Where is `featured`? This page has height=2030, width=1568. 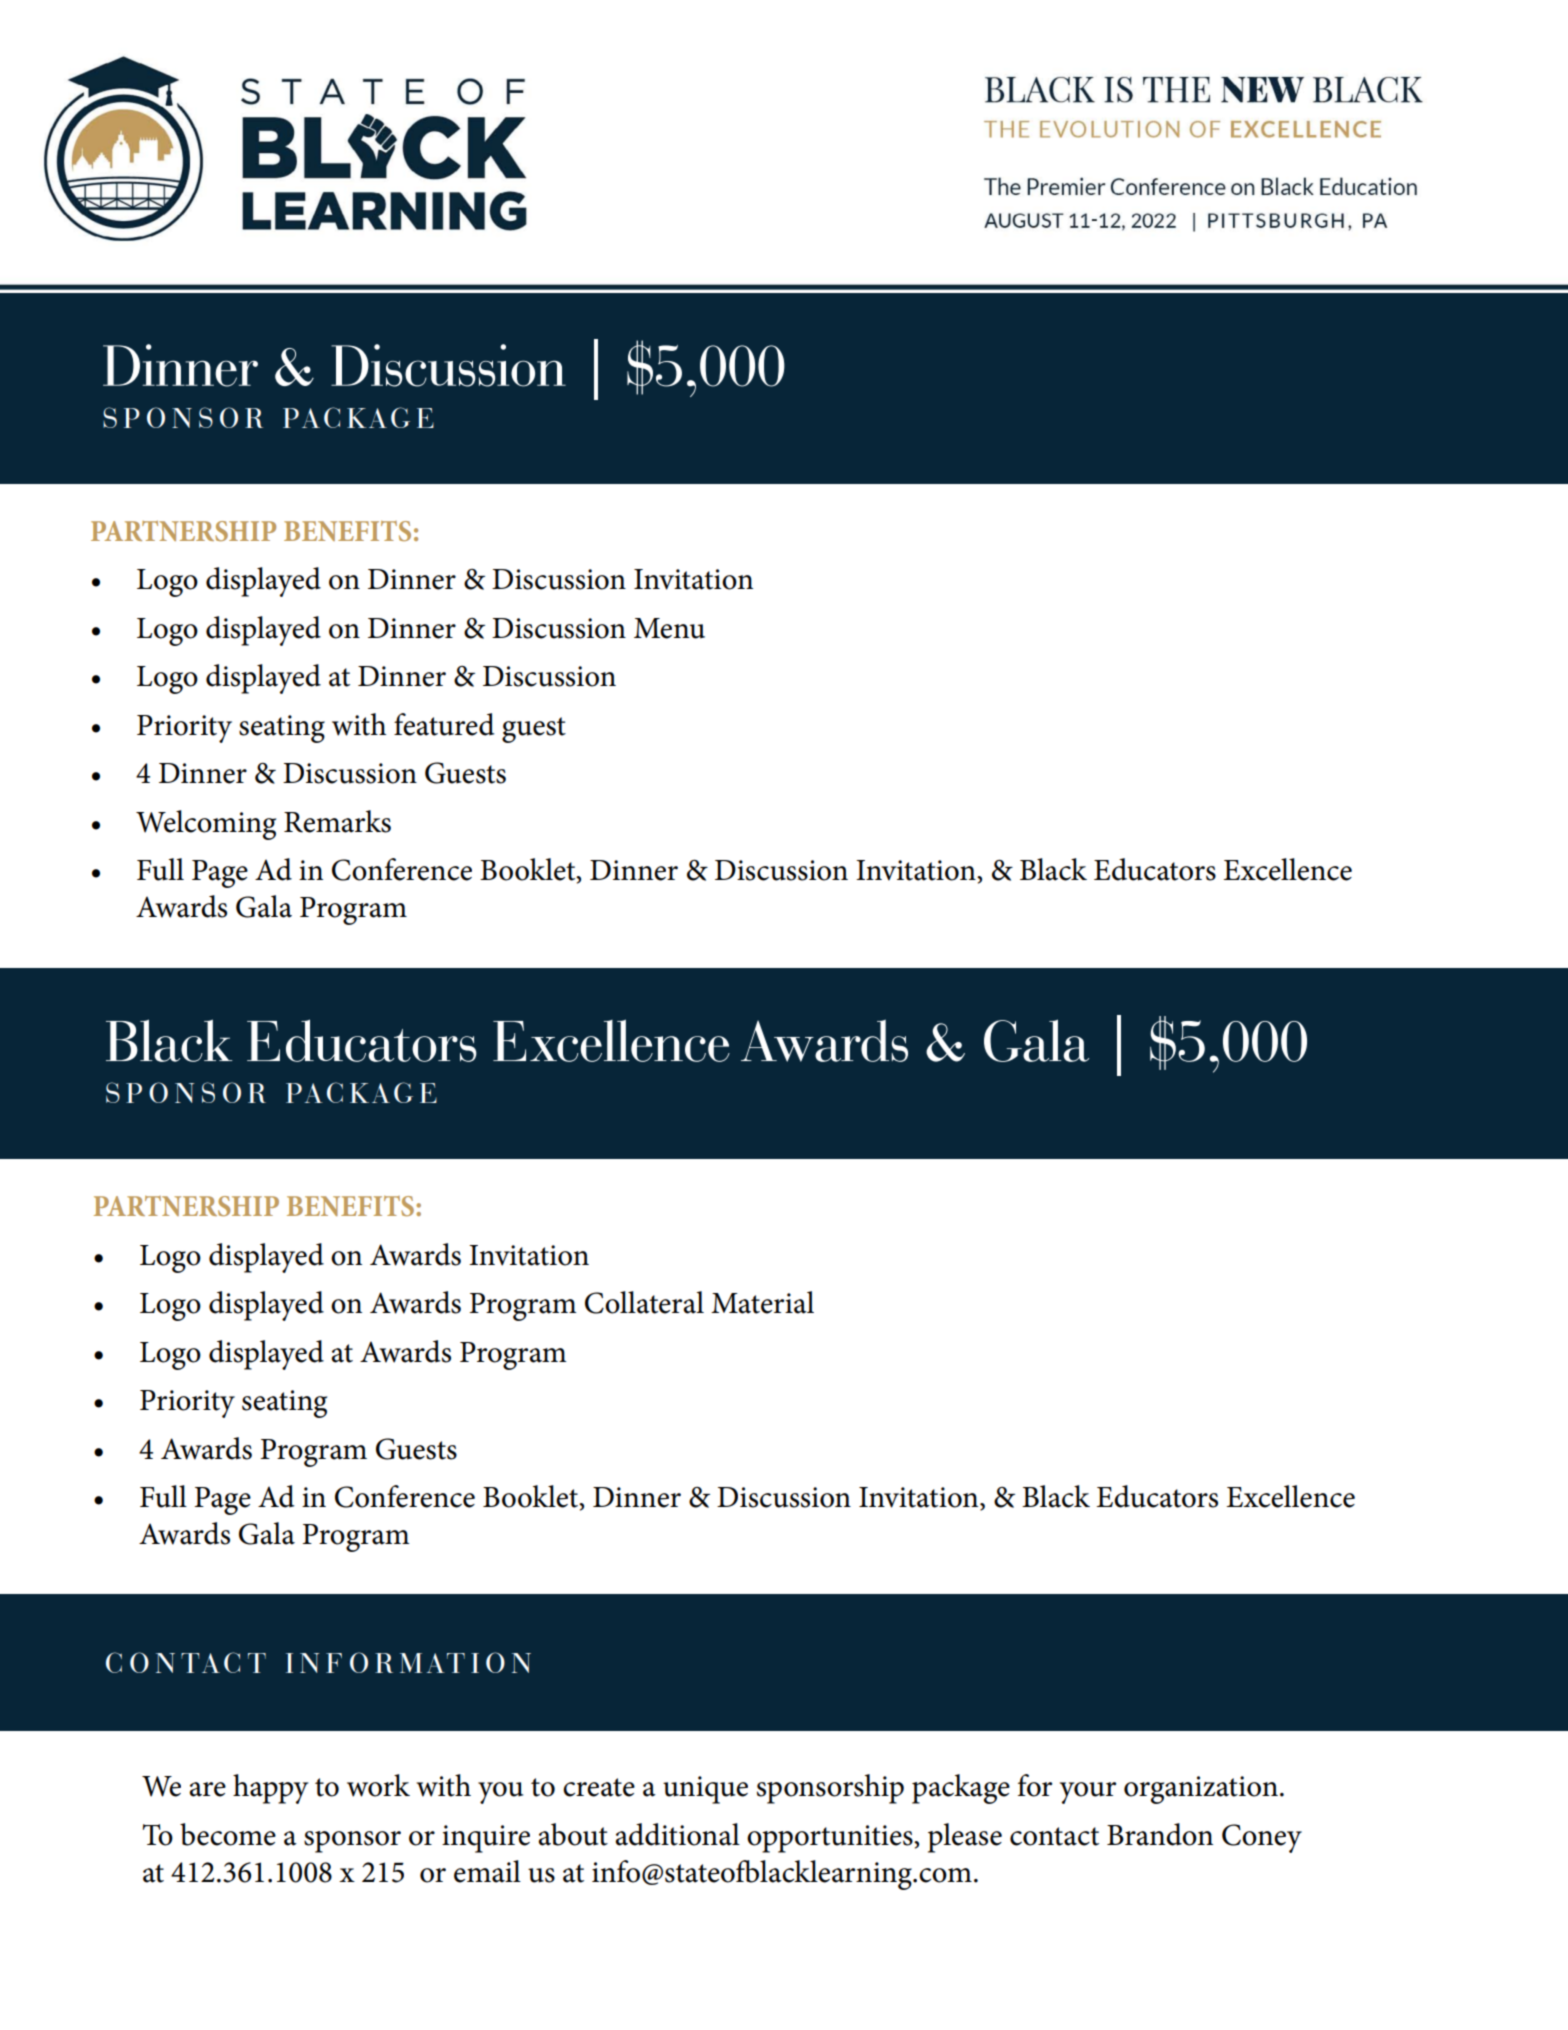
featured is located at coordinates (444, 724).
